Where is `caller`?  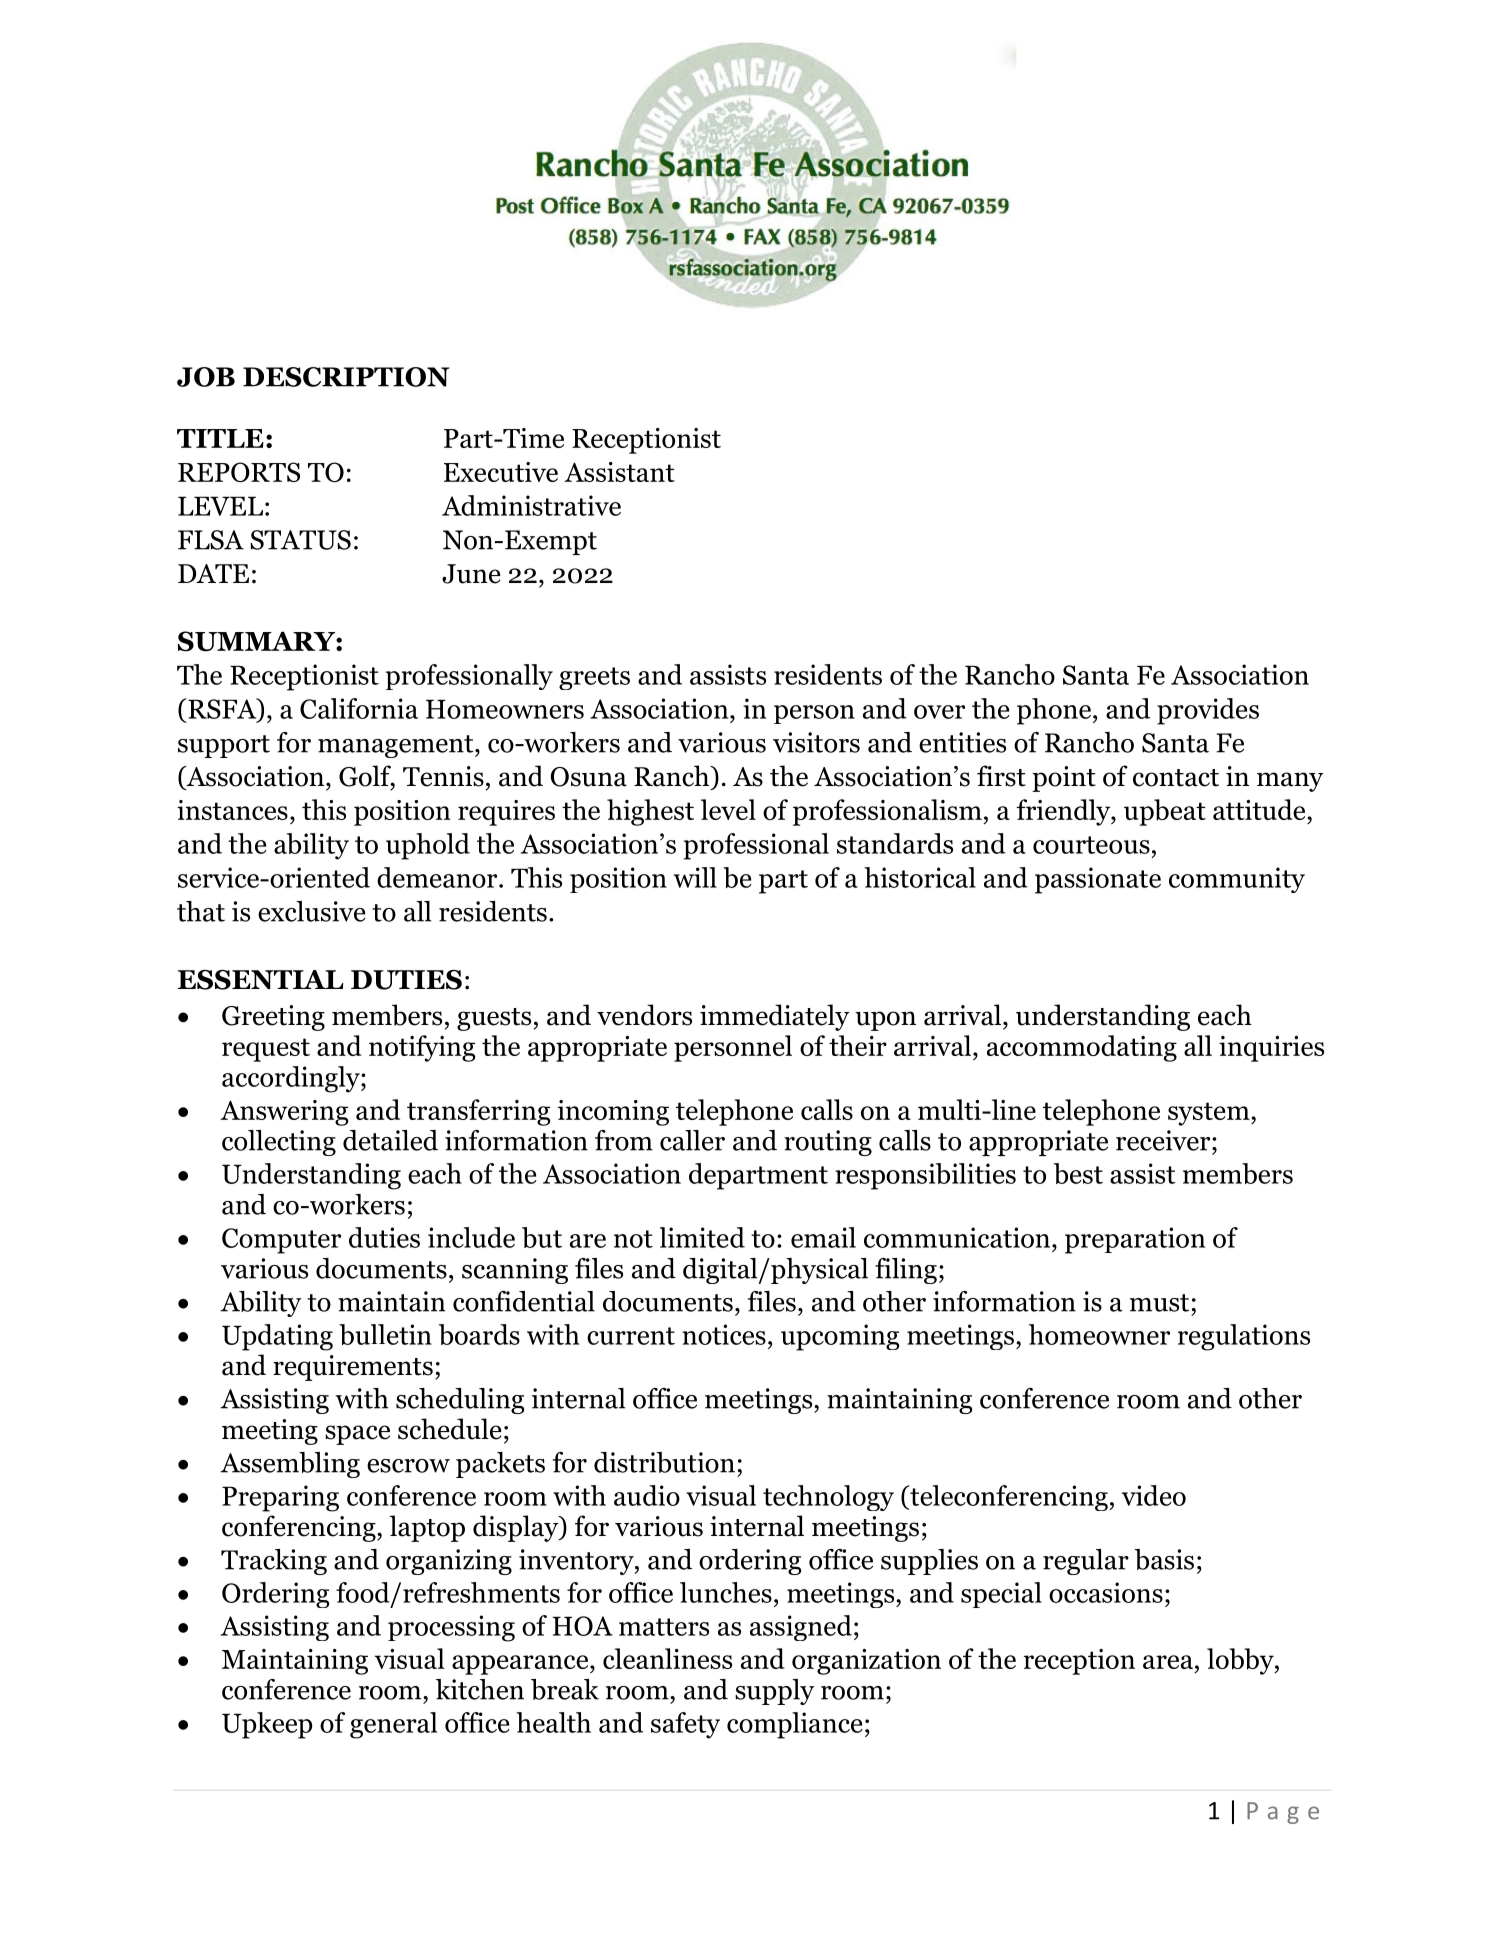
caller is located at coordinates (692, 1140).
